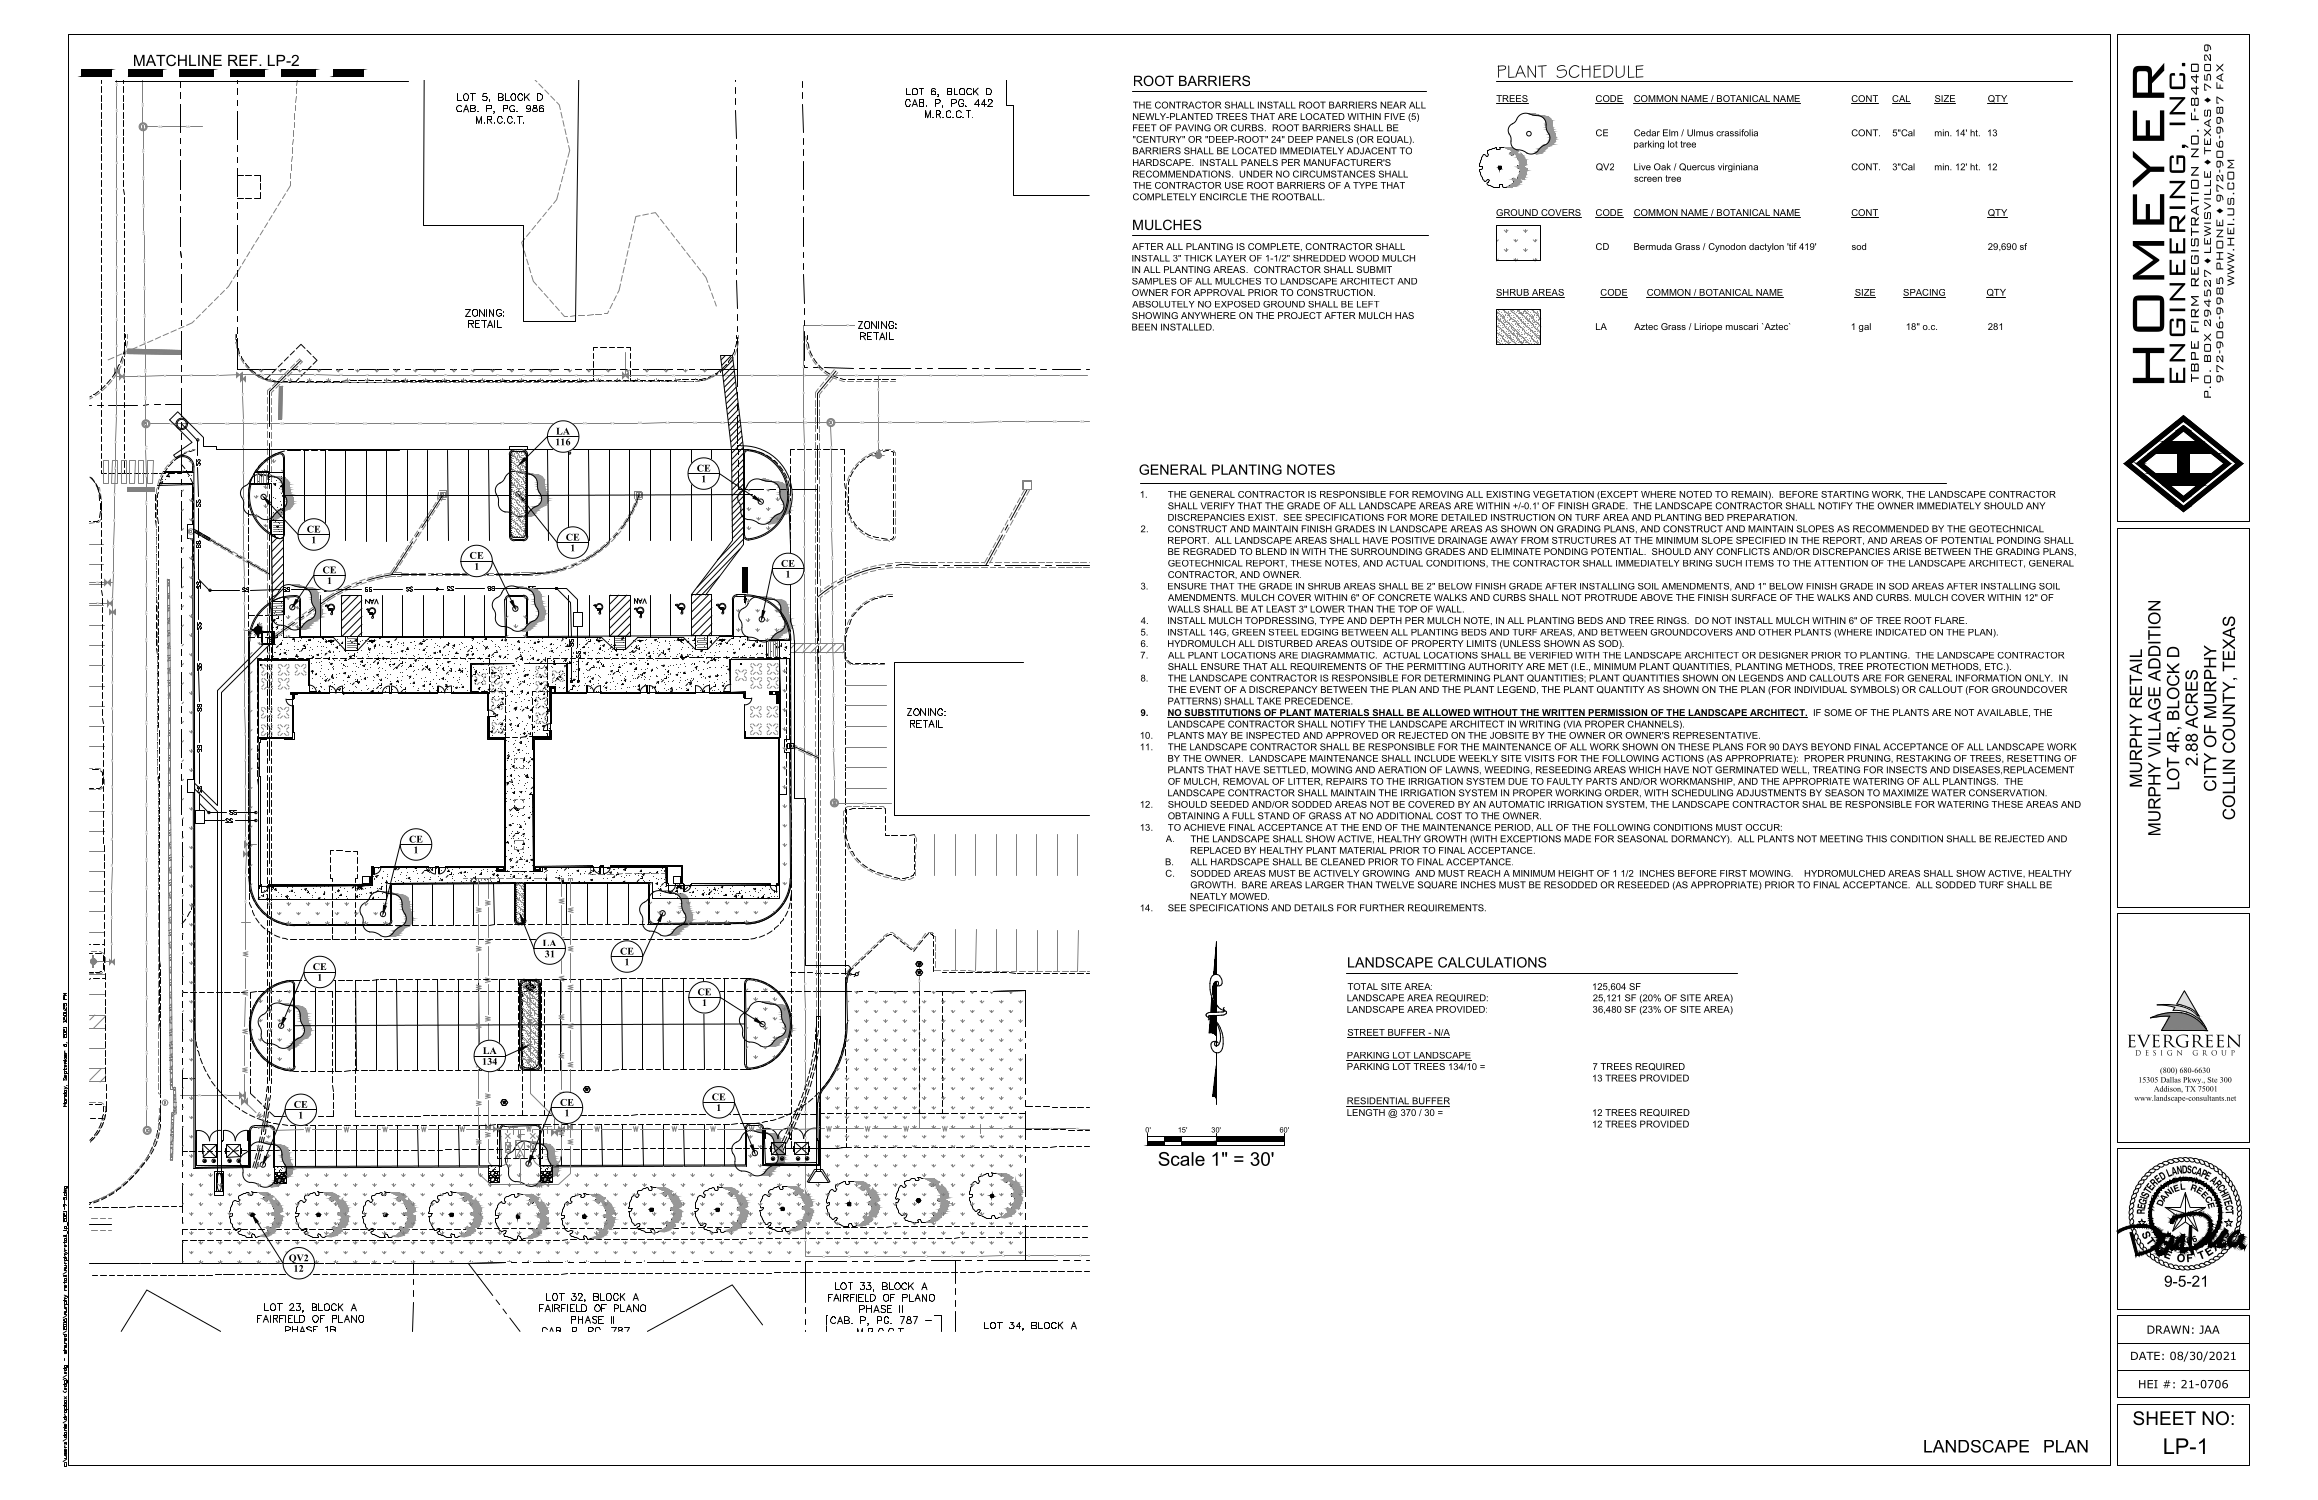 The height and width of the document is (1500, 2318). I want to click on DATE, so click(2145, 1356).
